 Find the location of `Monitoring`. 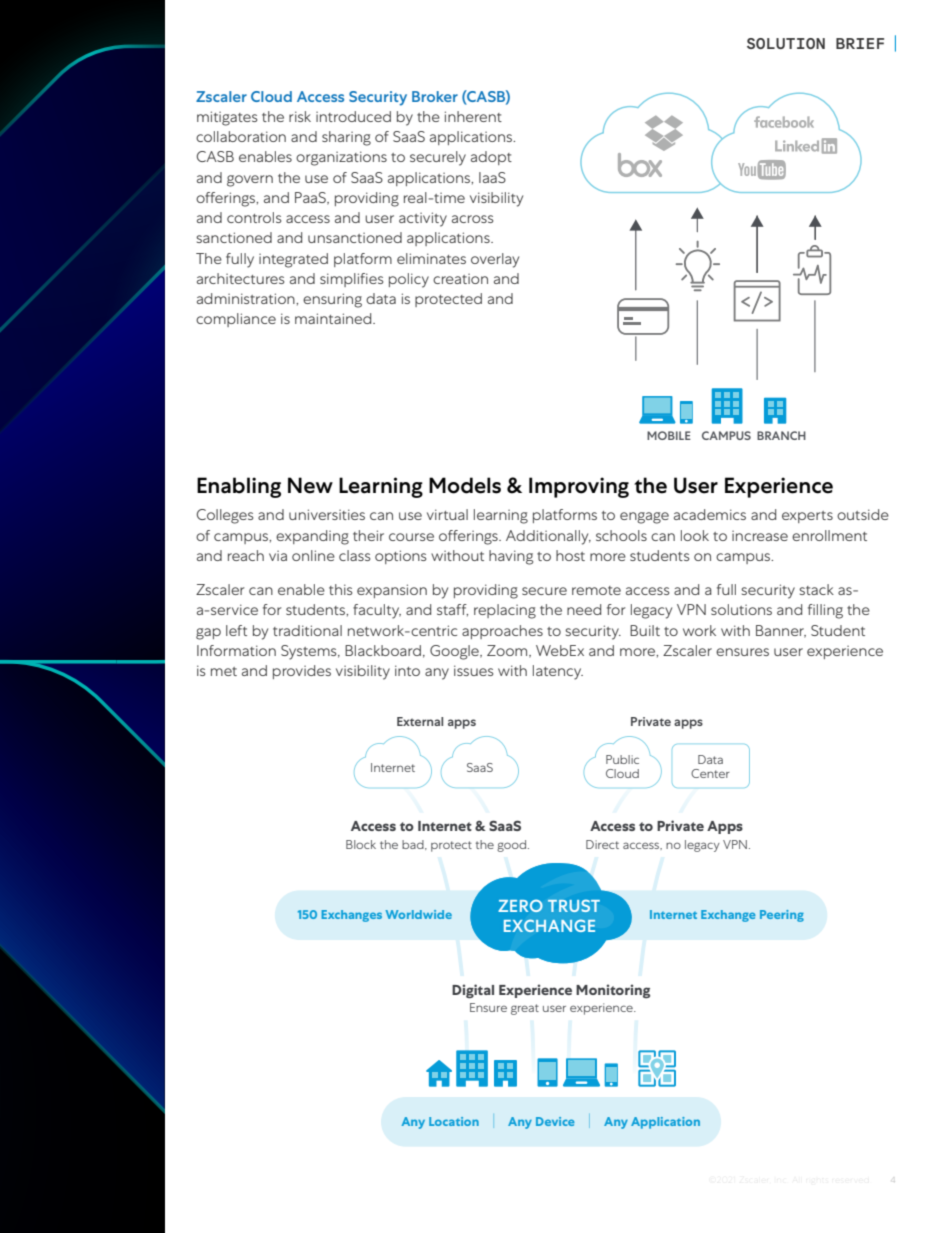

Monitoring is located at coordinates (613, 991).
